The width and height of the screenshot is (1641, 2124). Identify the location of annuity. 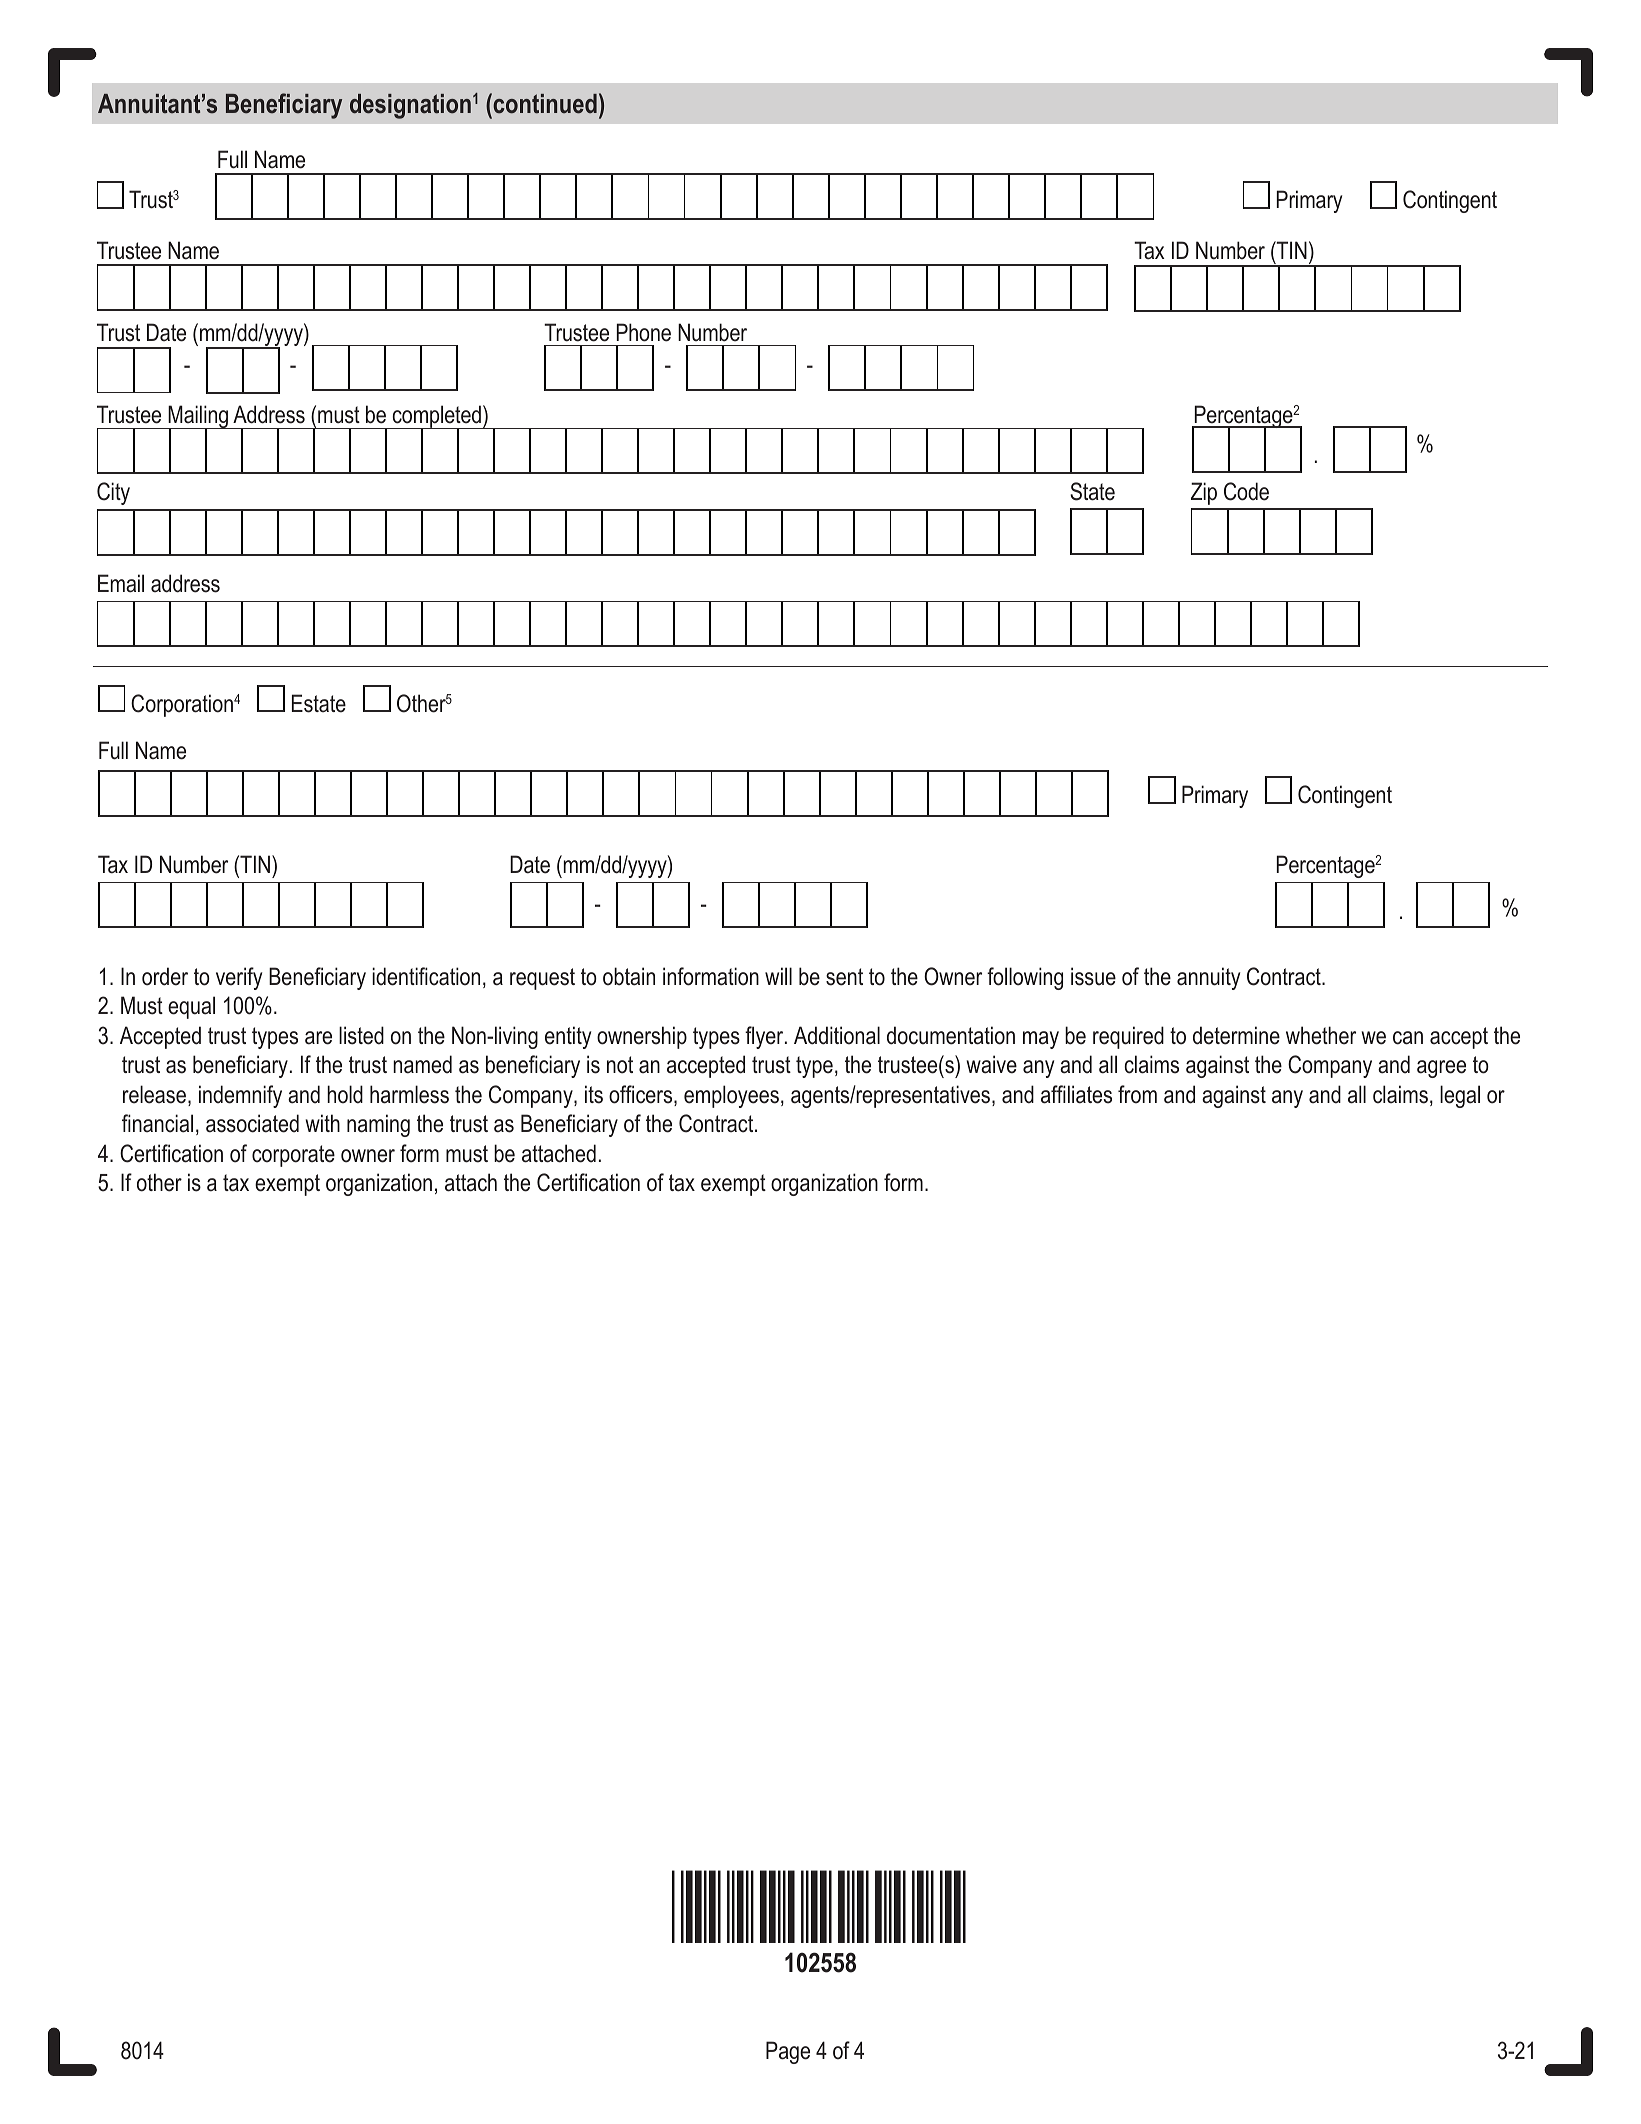
(1208, 978).
